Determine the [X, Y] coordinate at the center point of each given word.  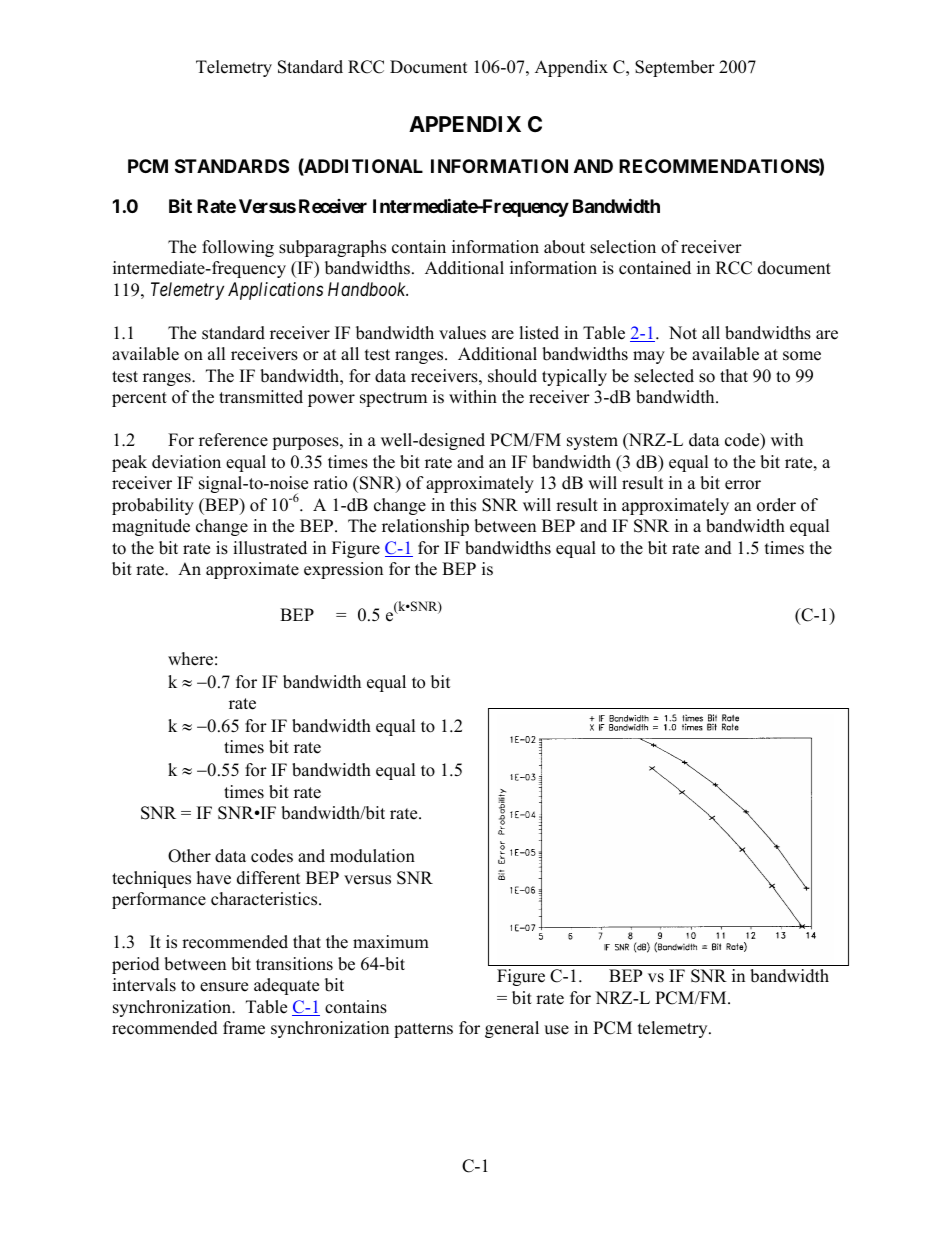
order [776, 505]
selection [623, 247]
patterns [423, 1030]
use [556, 1030]
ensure [224, 987]
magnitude [151, 527]
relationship [425, 527]
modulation [372, 856]
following [238, 248]
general [512, 1029]
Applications [275, 291]
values [462, 333]
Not [683, 333]
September [675, 68]
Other [189, 856]
